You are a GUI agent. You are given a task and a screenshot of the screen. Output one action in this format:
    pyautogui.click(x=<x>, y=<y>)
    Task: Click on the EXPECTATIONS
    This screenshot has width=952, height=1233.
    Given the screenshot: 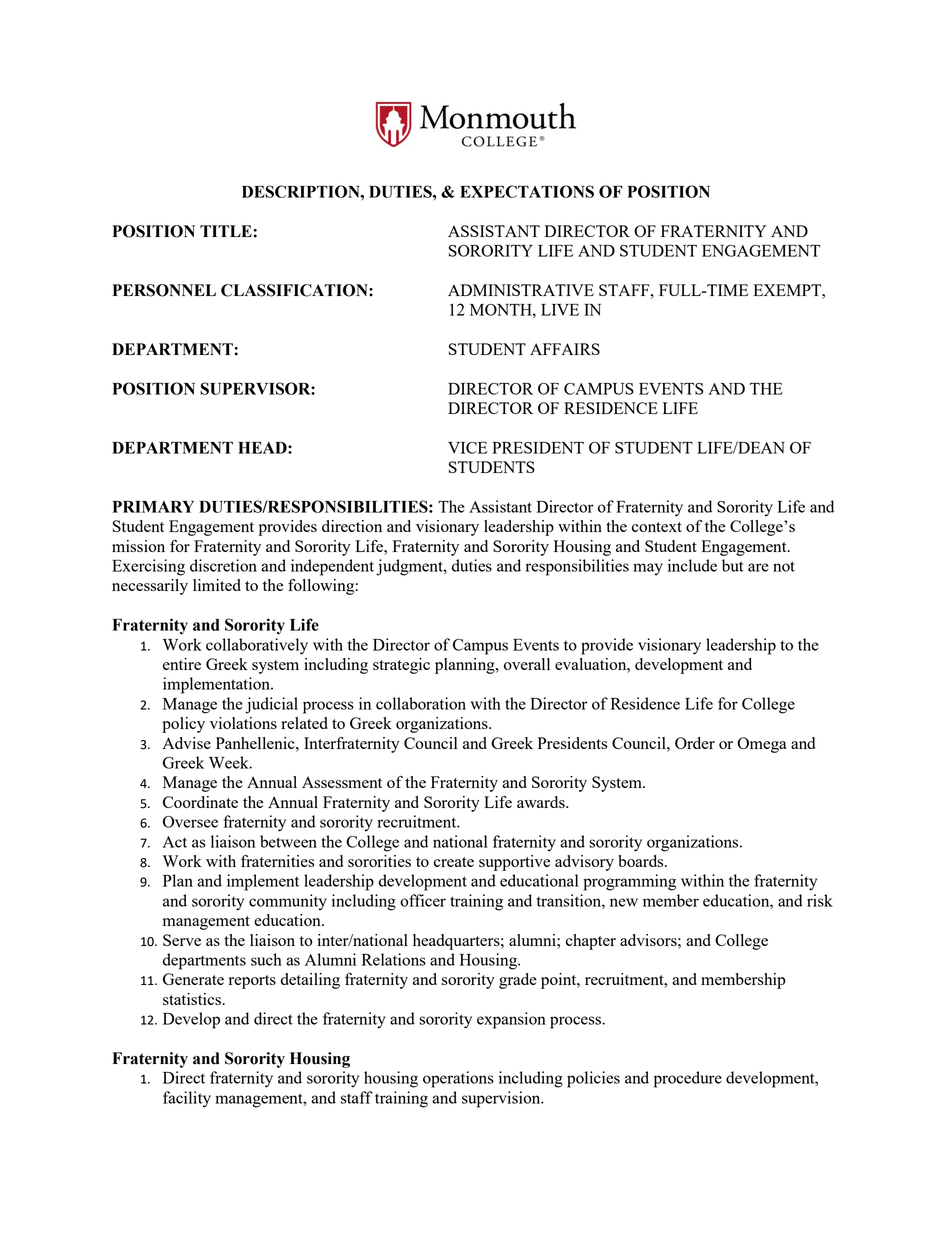 What is the action you would take?
    pyautogui.click(x=527, y=191)
